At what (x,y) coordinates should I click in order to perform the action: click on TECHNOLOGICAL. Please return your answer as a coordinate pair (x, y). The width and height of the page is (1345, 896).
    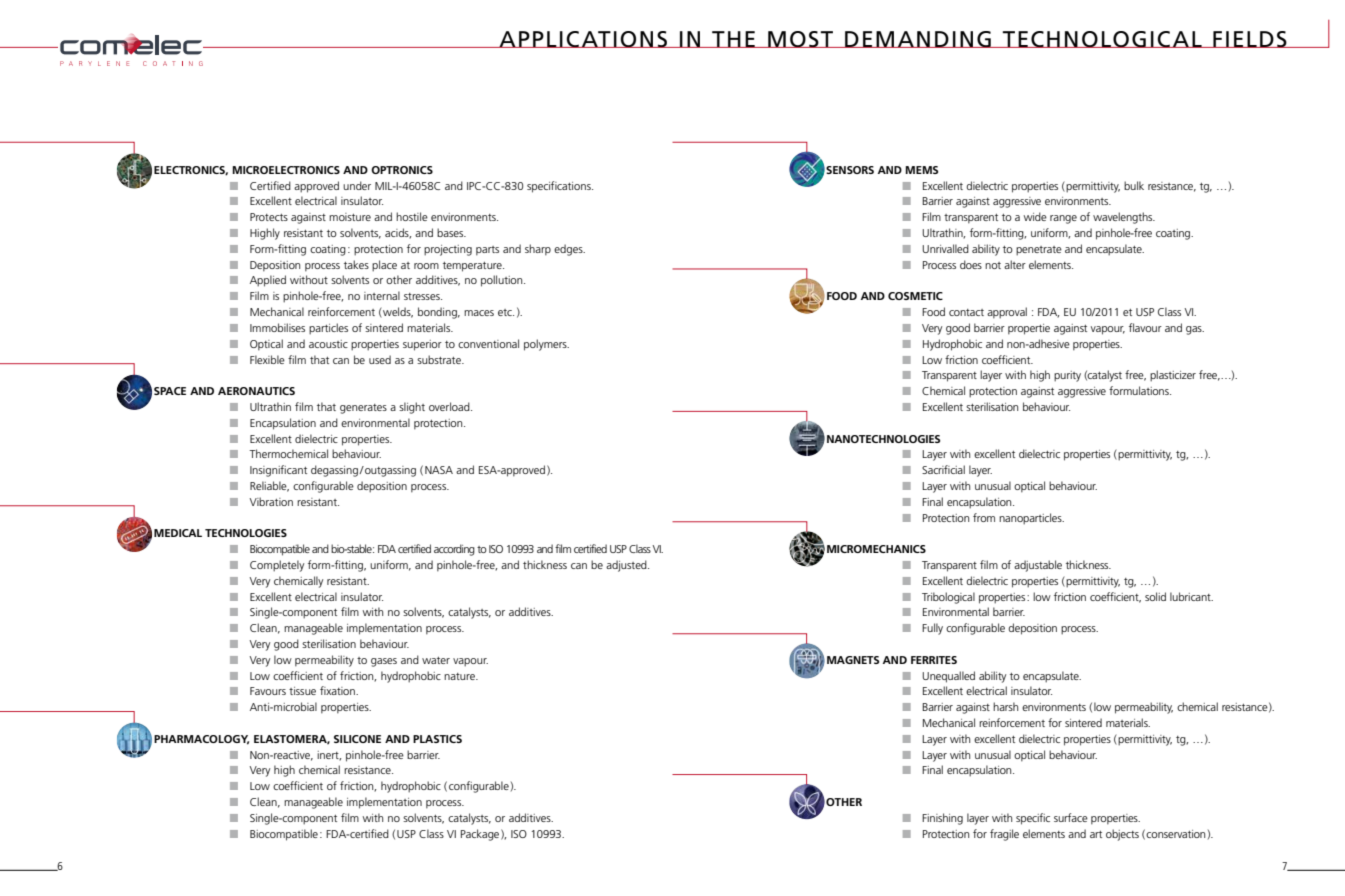
    Looking at the image, I should click on (1102, 39).
